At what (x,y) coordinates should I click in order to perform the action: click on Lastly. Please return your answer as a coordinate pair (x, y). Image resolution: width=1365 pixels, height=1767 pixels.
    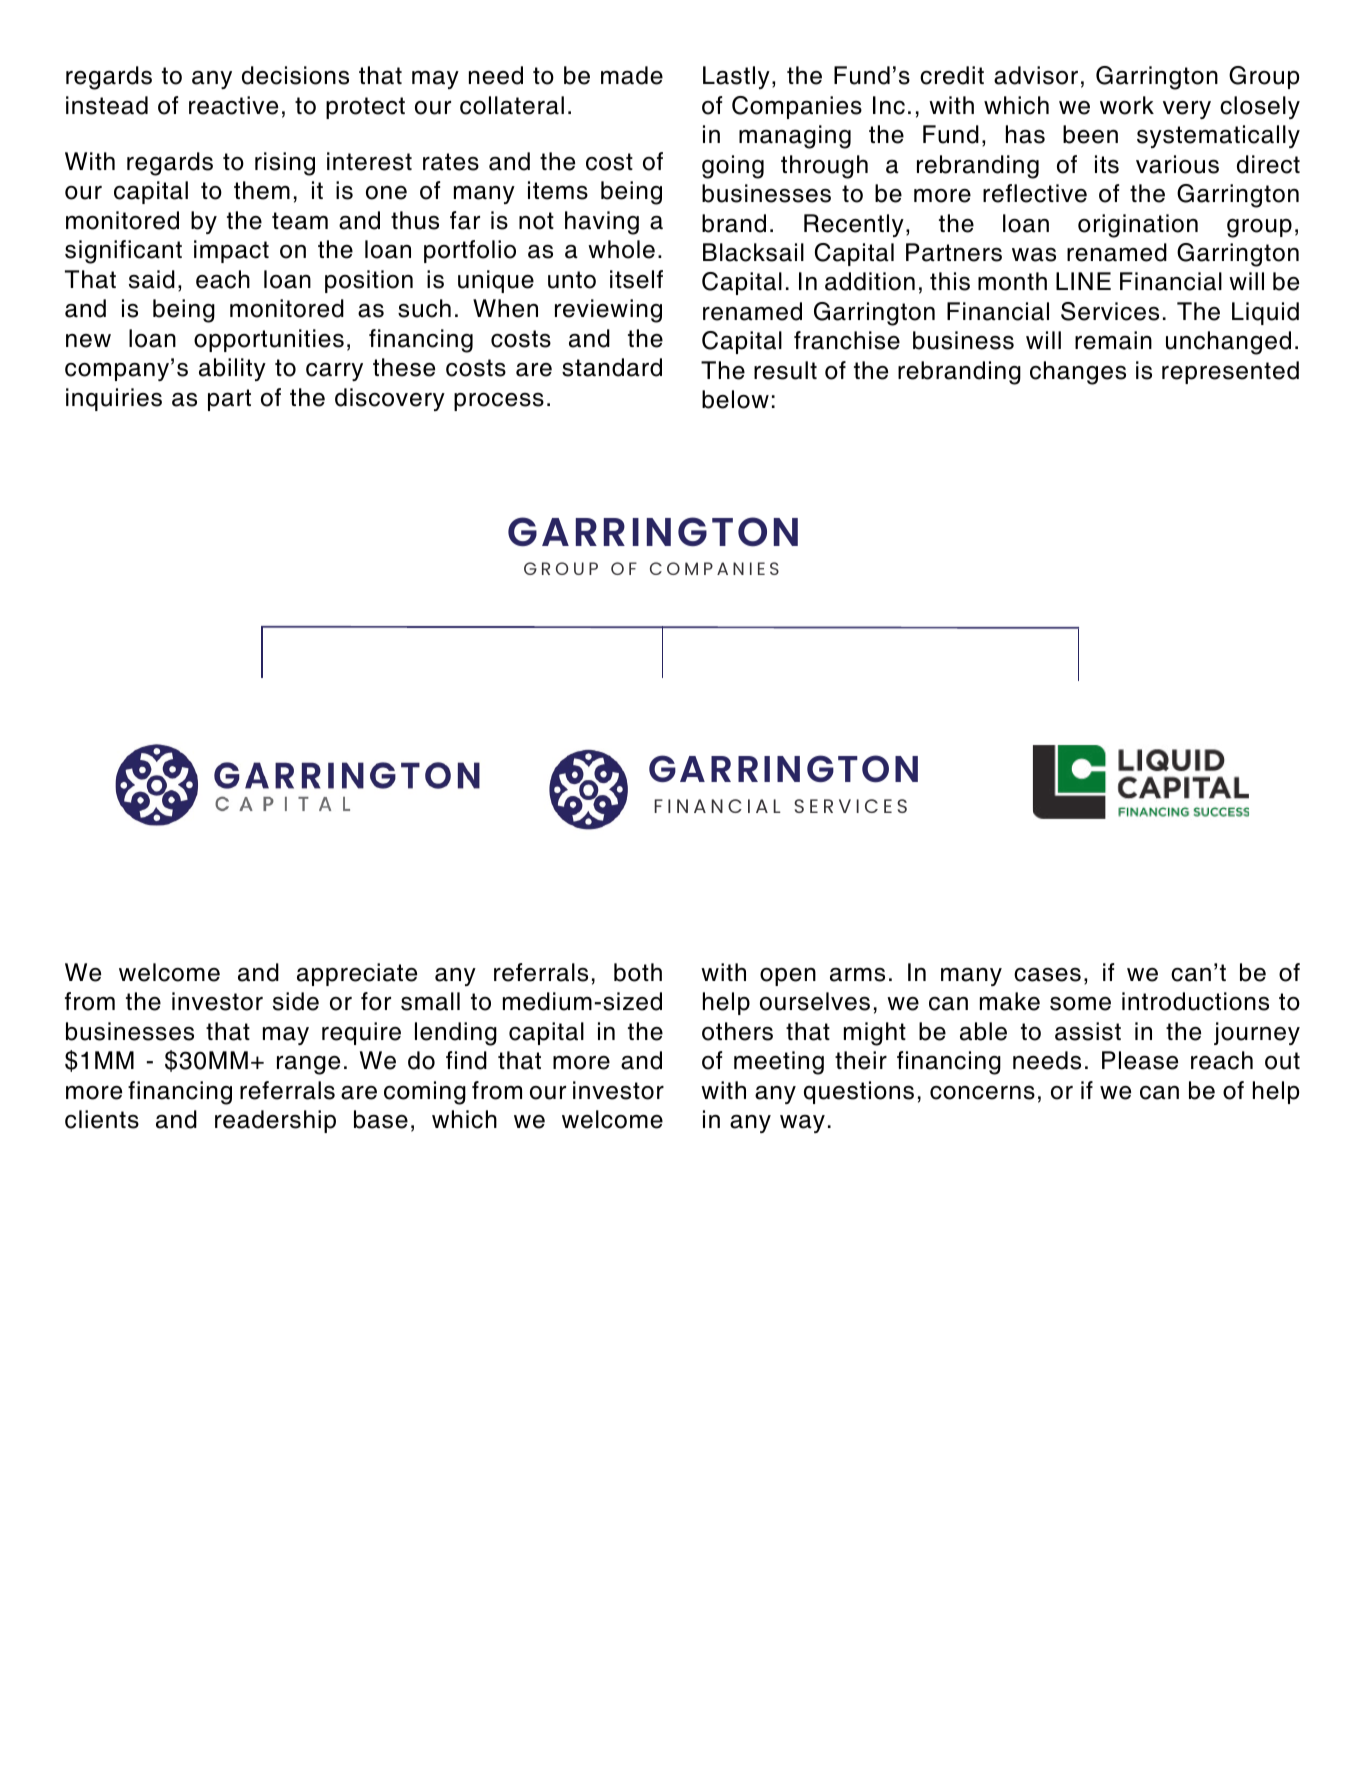
    Looking at the image, I should click on (736, 77).
